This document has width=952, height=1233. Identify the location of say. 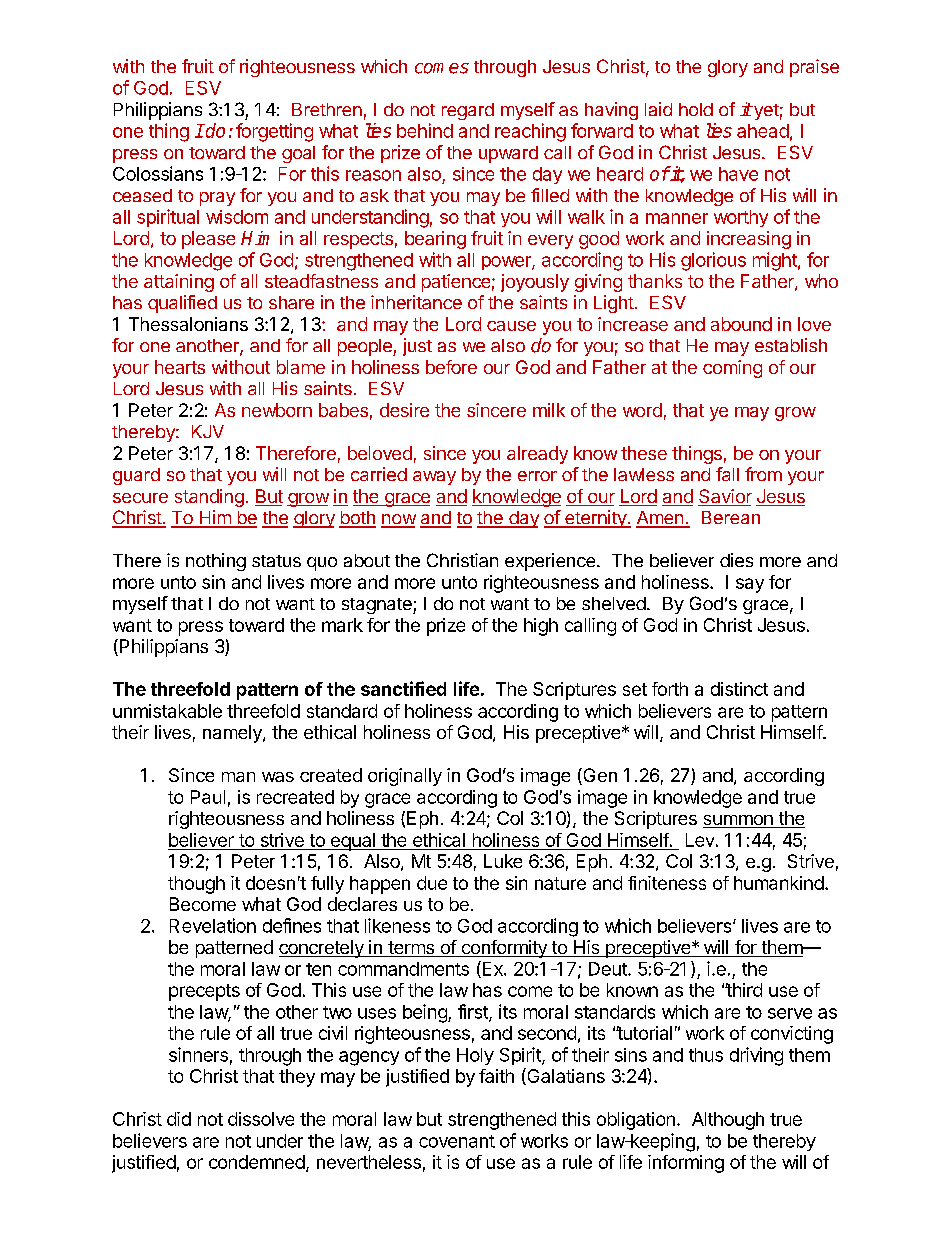
(750, 585).
